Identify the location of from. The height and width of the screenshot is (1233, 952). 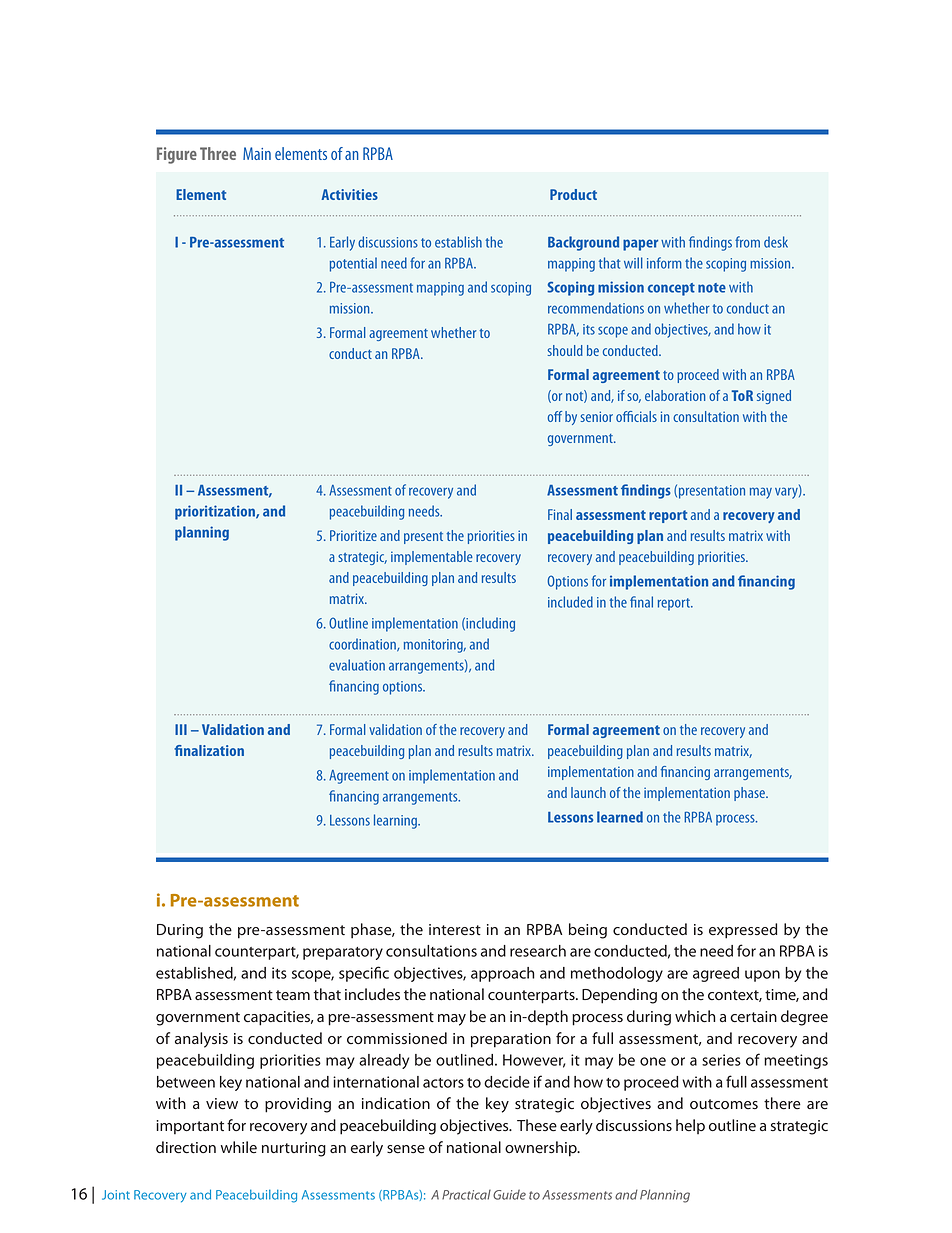
(747, 242).
